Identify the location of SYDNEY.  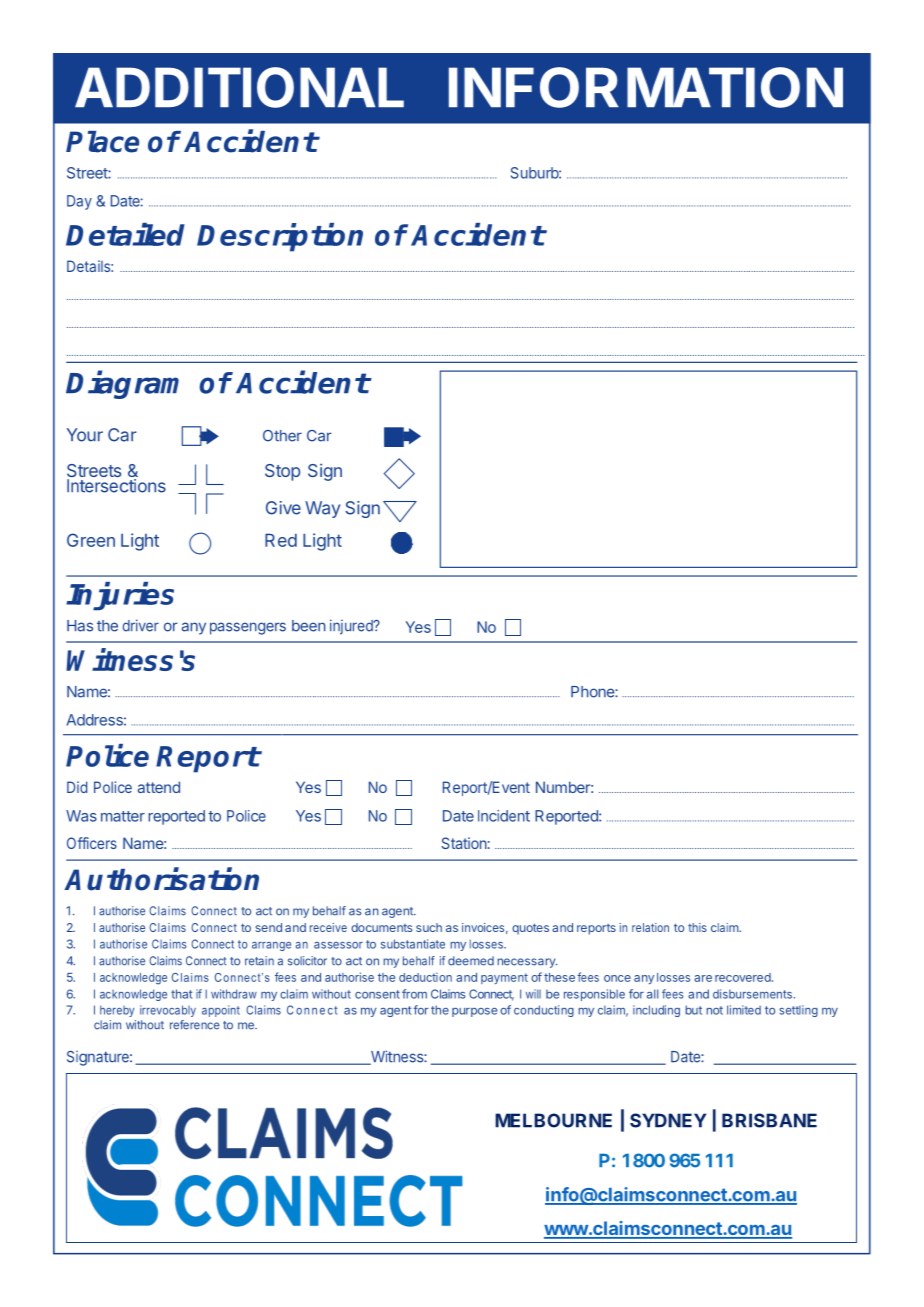
(668, 1120).
